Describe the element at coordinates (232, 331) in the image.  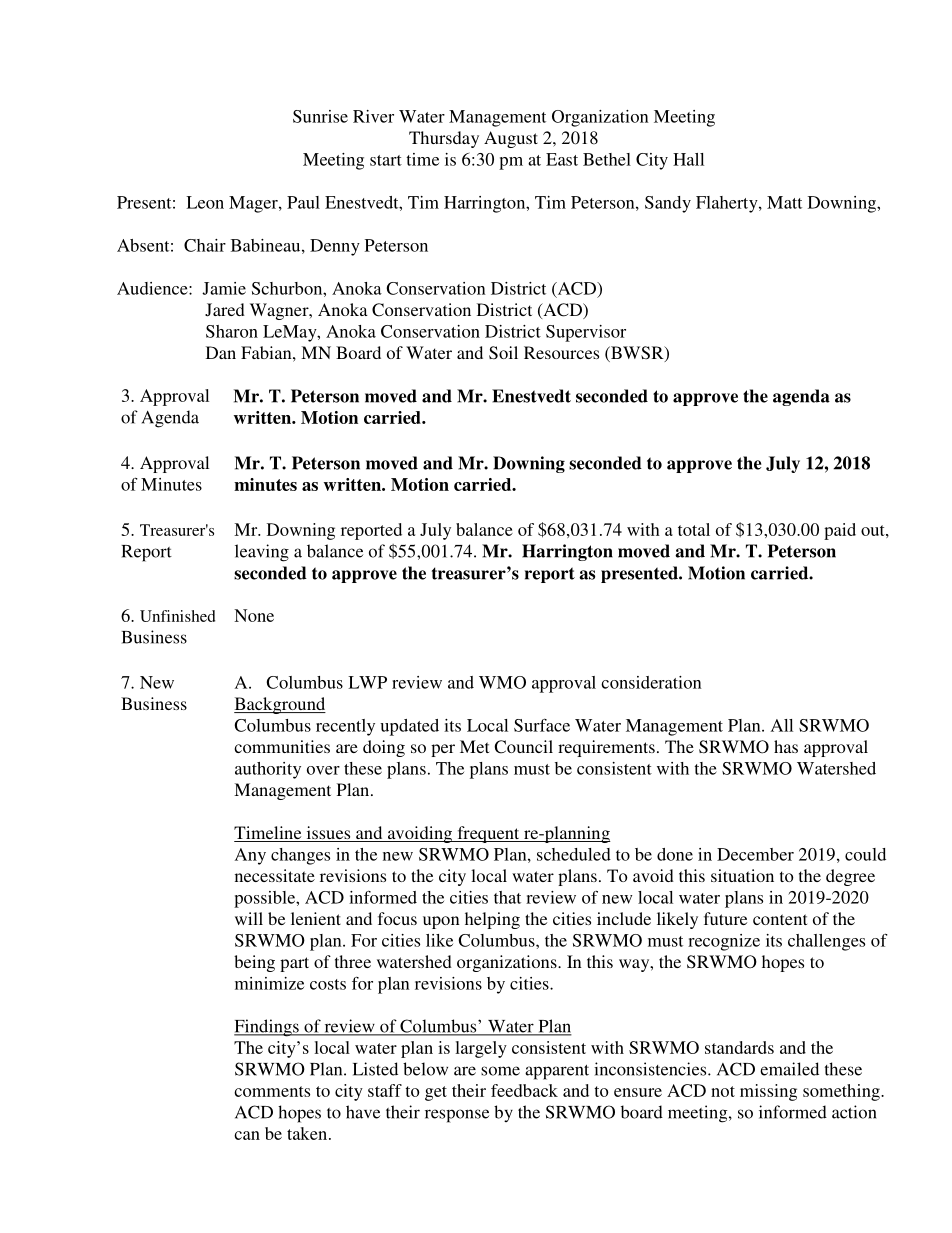
I see `Sharon` at that location.
